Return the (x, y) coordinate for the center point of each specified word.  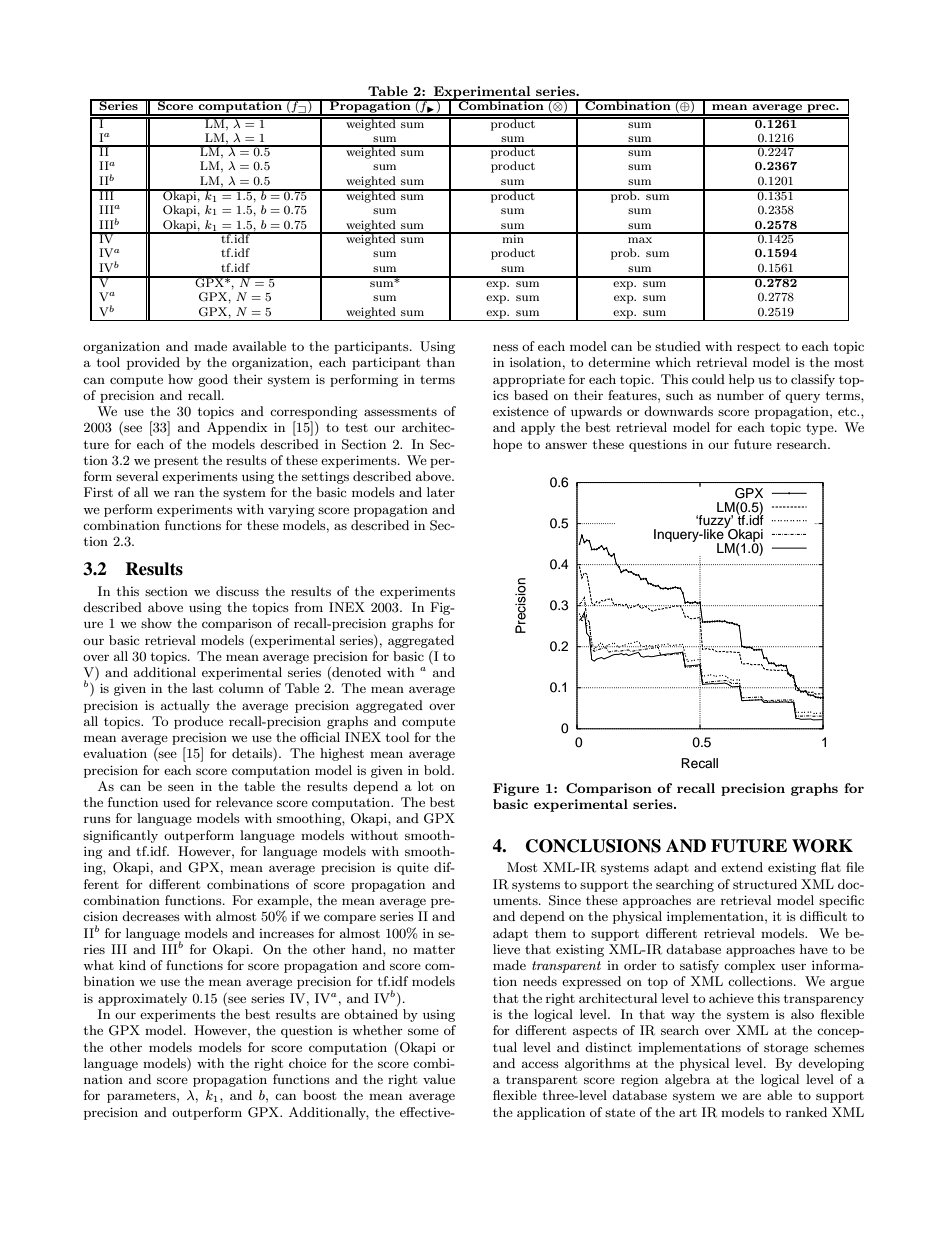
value (439, 1079)
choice (307, 1063)
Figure (516, 789)
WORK (822, 846)
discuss (237, 591)
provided (153, 363)
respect (758, 348)
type (821, 429)
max (640, 240)
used (176, 802)
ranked (806, 1112)
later (441, 492)
